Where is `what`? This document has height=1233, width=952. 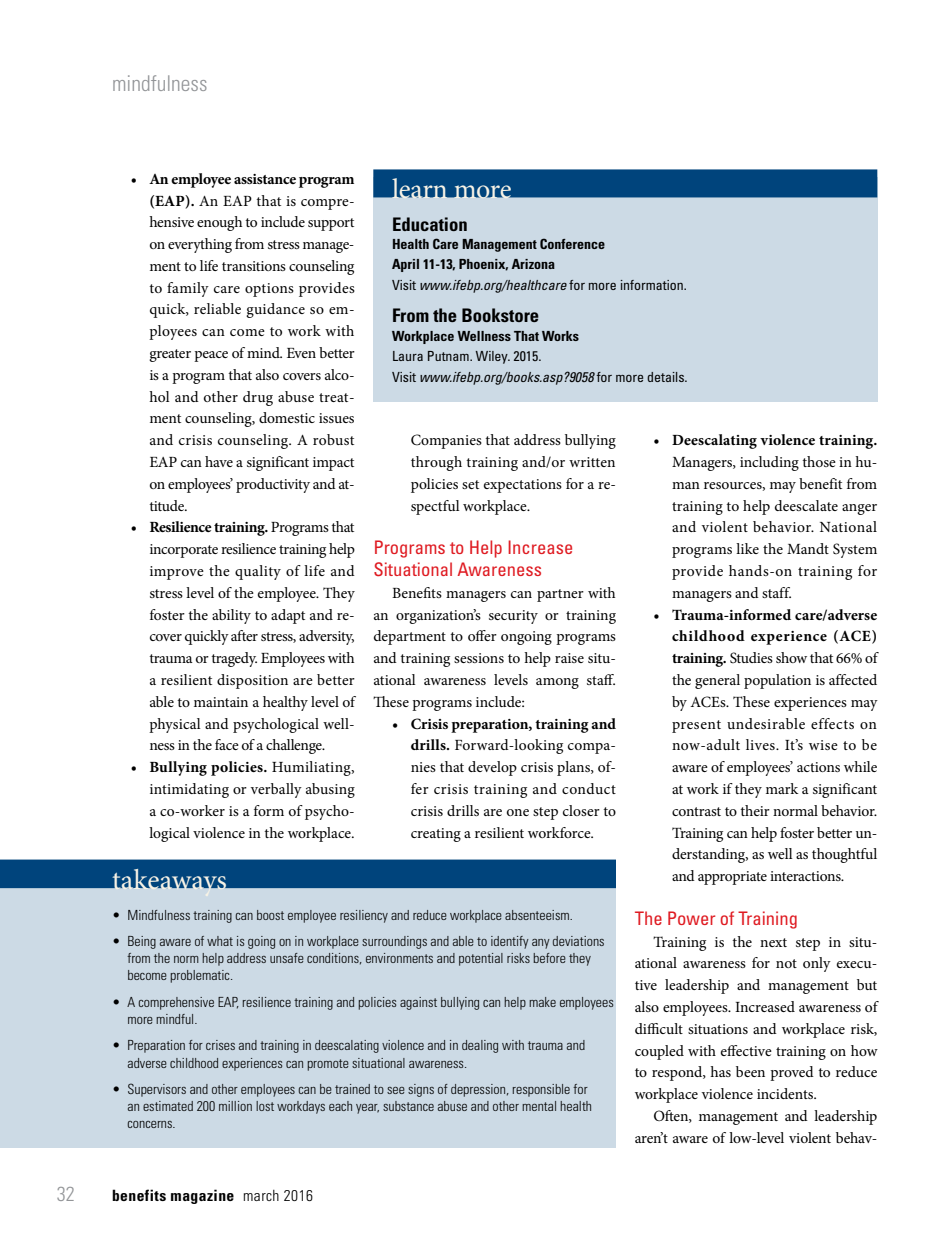 what is located at coordinates (220, 941).
